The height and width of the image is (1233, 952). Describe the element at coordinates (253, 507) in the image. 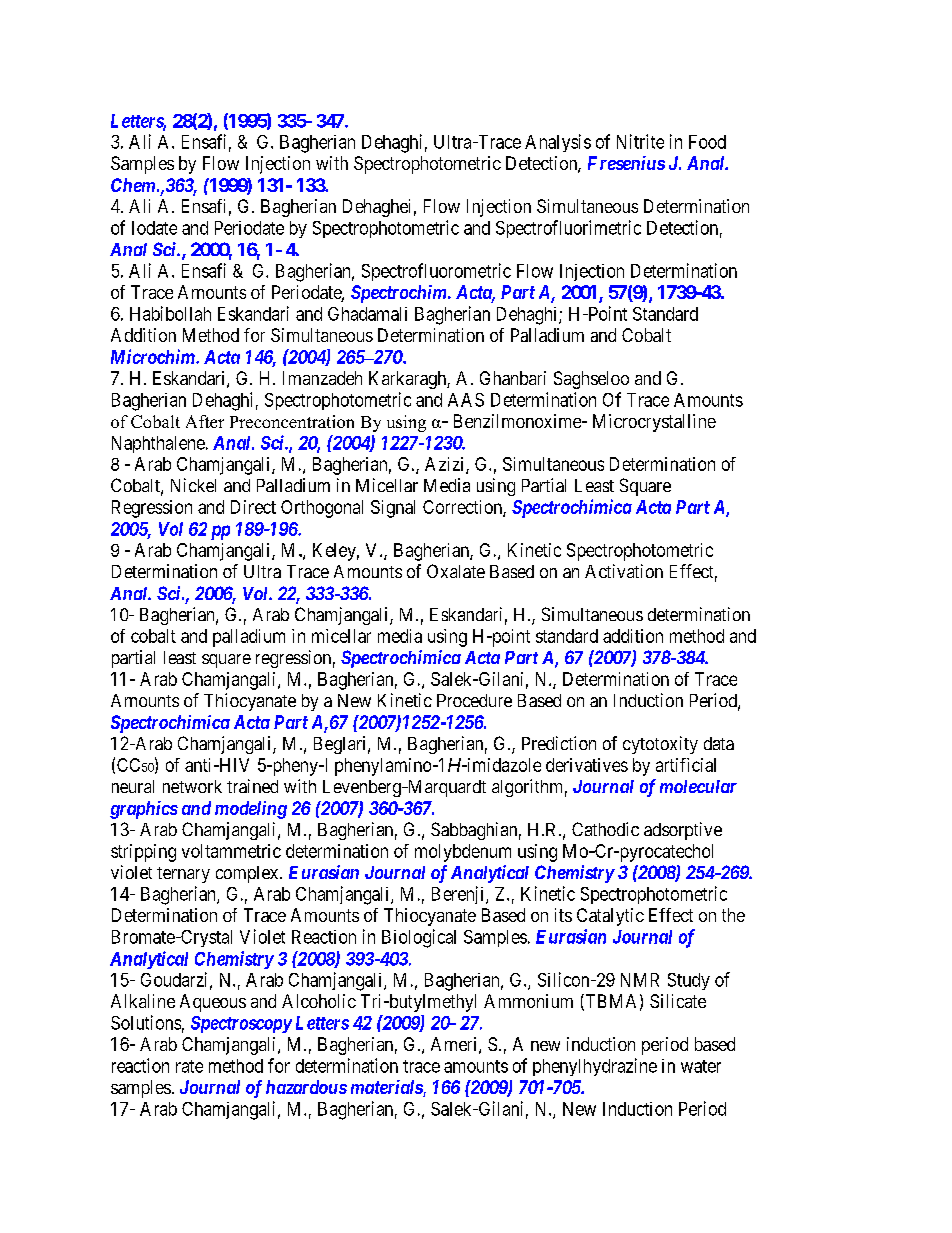

I see `Direct` at that location.
